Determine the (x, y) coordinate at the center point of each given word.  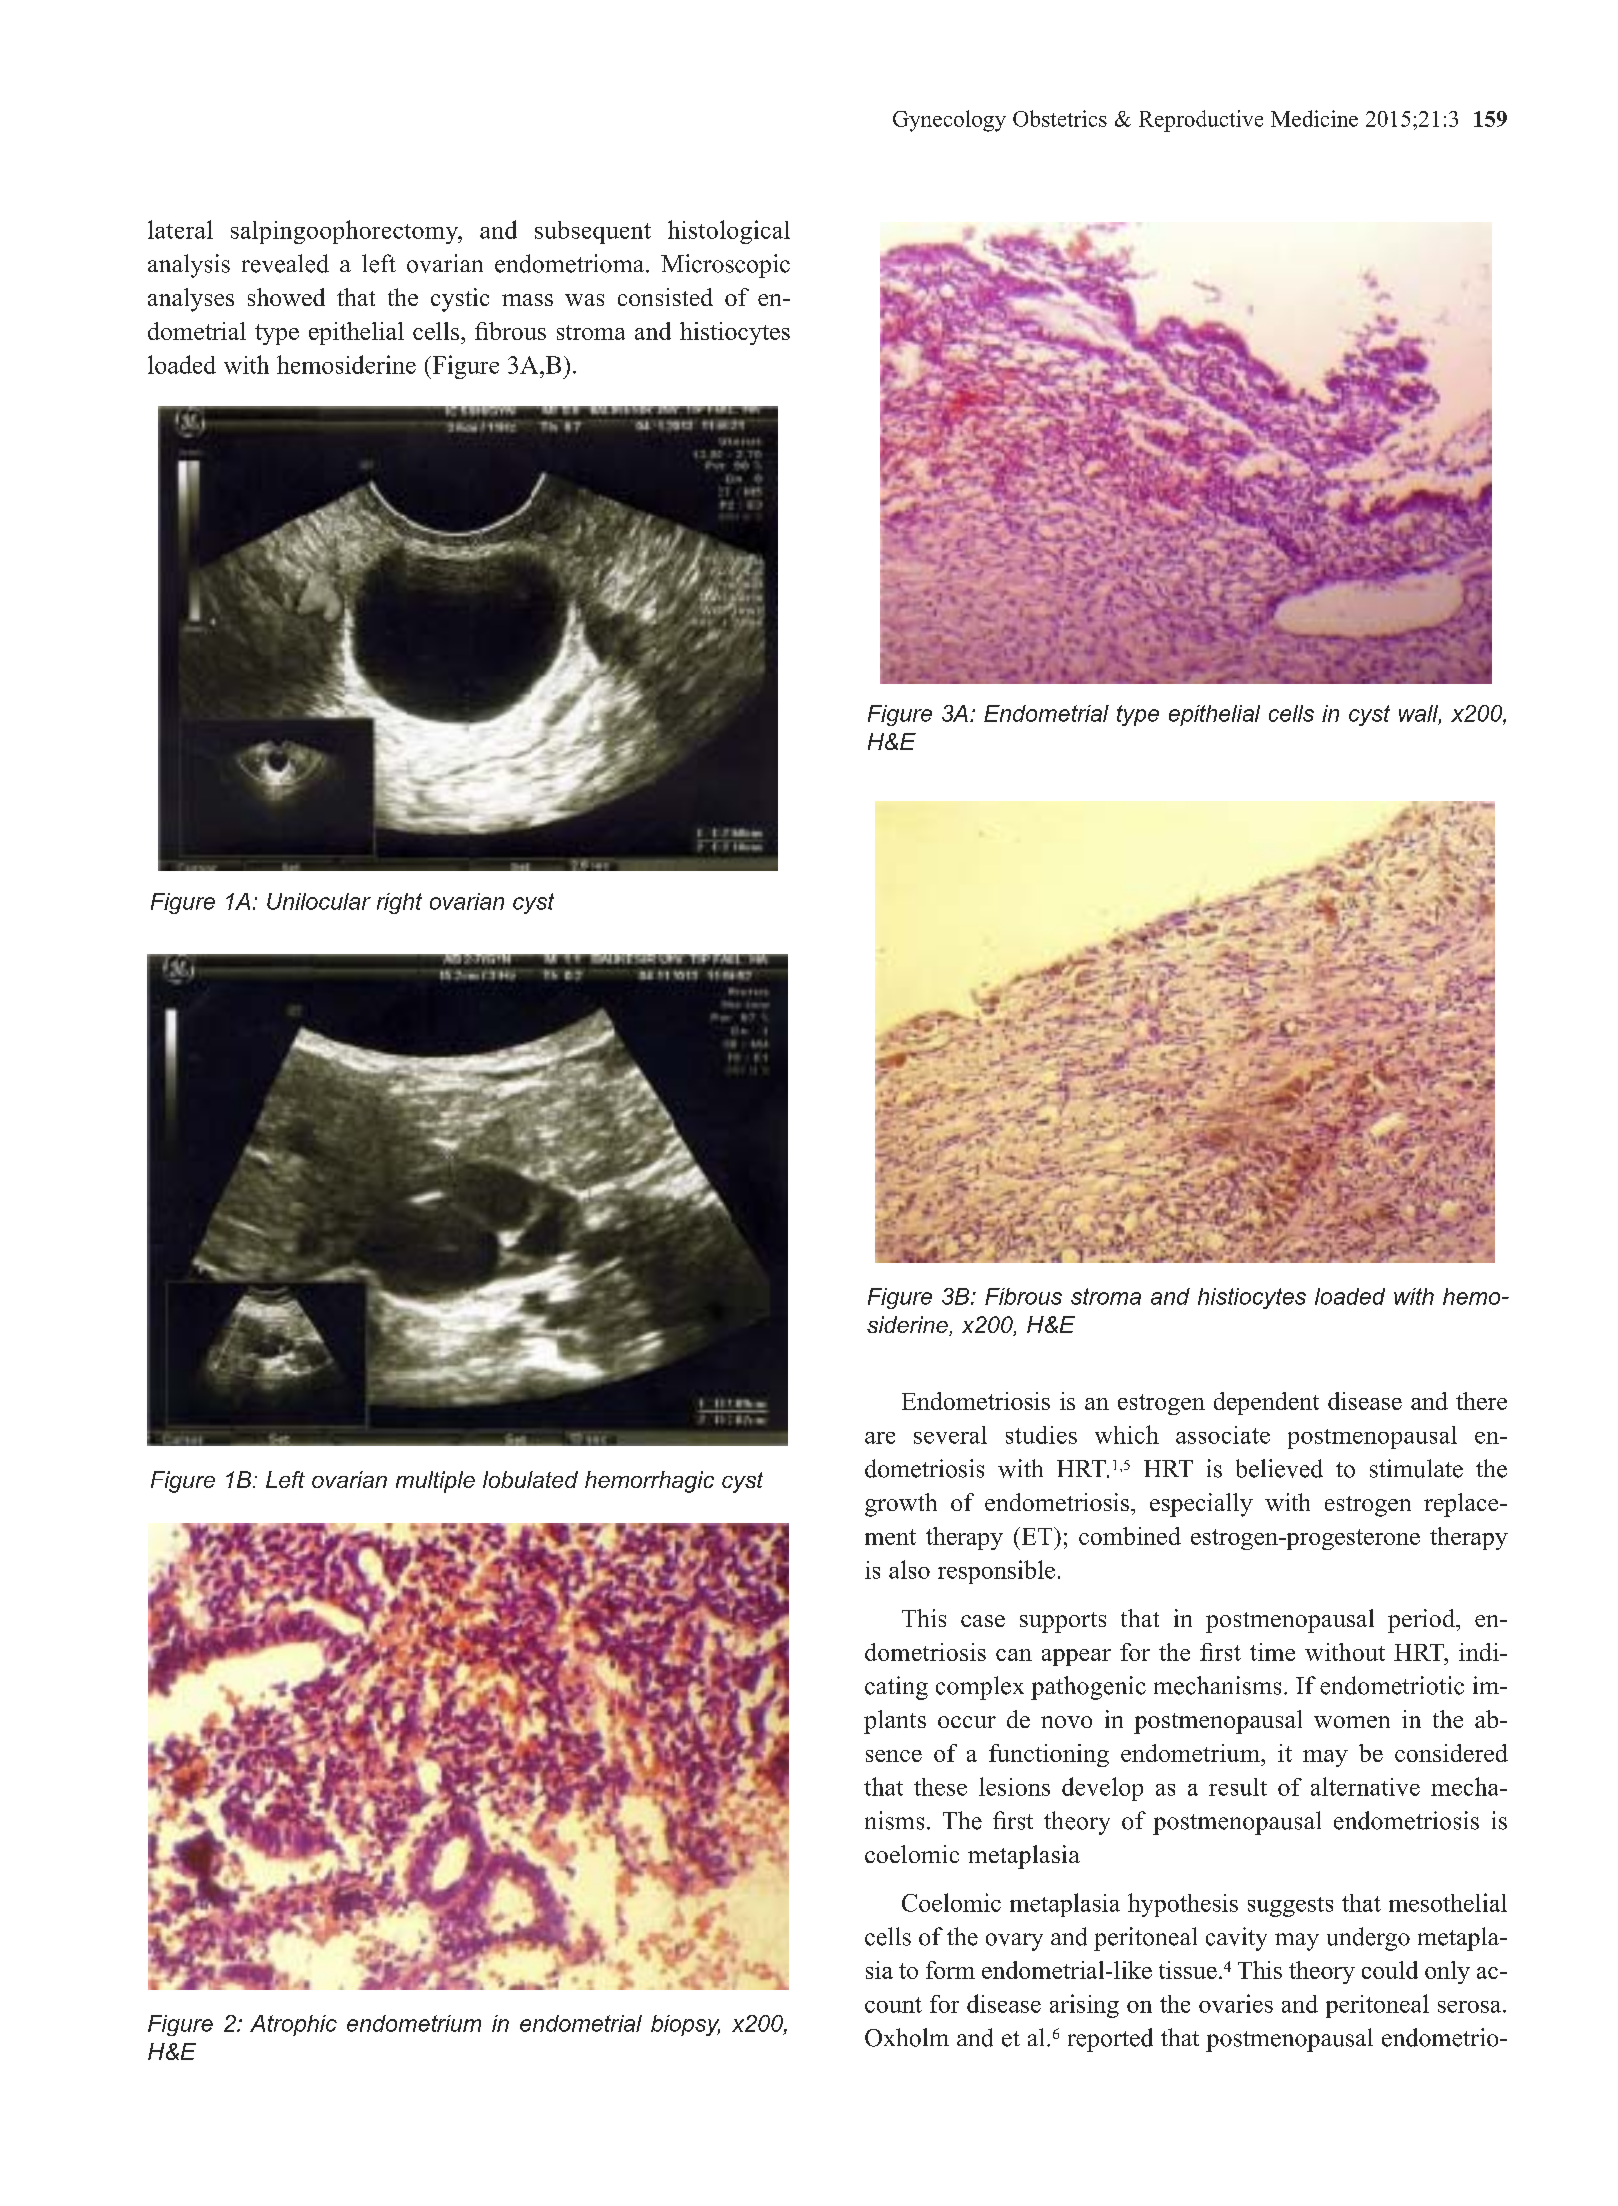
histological (729, 232)
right (399, 903)
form (950, 1970)
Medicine (1314, 118)
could (1390, 1970)
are (880, 1438)
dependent (1266, 1403)
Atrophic (293, 2025)
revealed (285, 263)
